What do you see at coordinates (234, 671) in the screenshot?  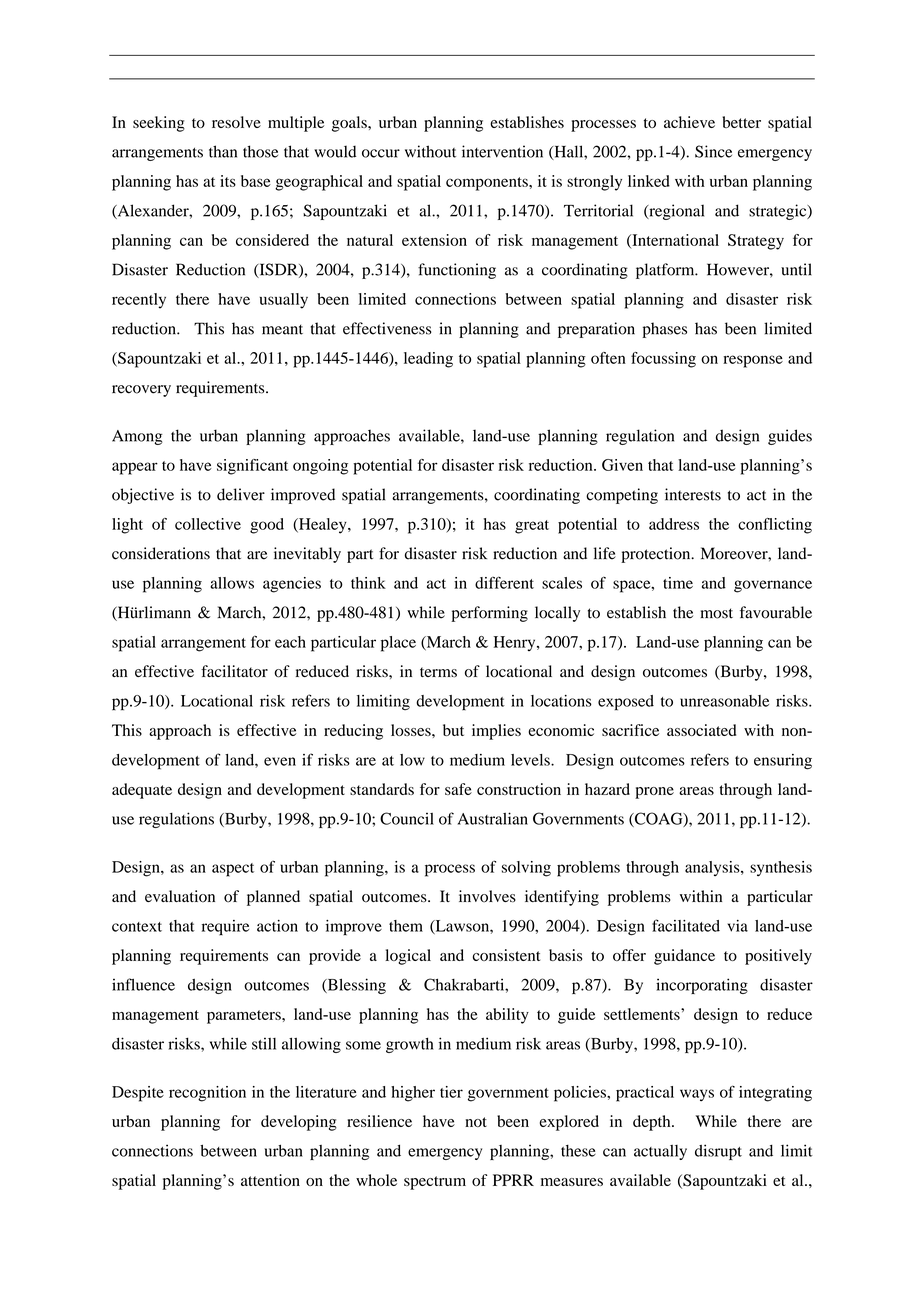 I see `facilitator` at bounding box center [234, 671].
